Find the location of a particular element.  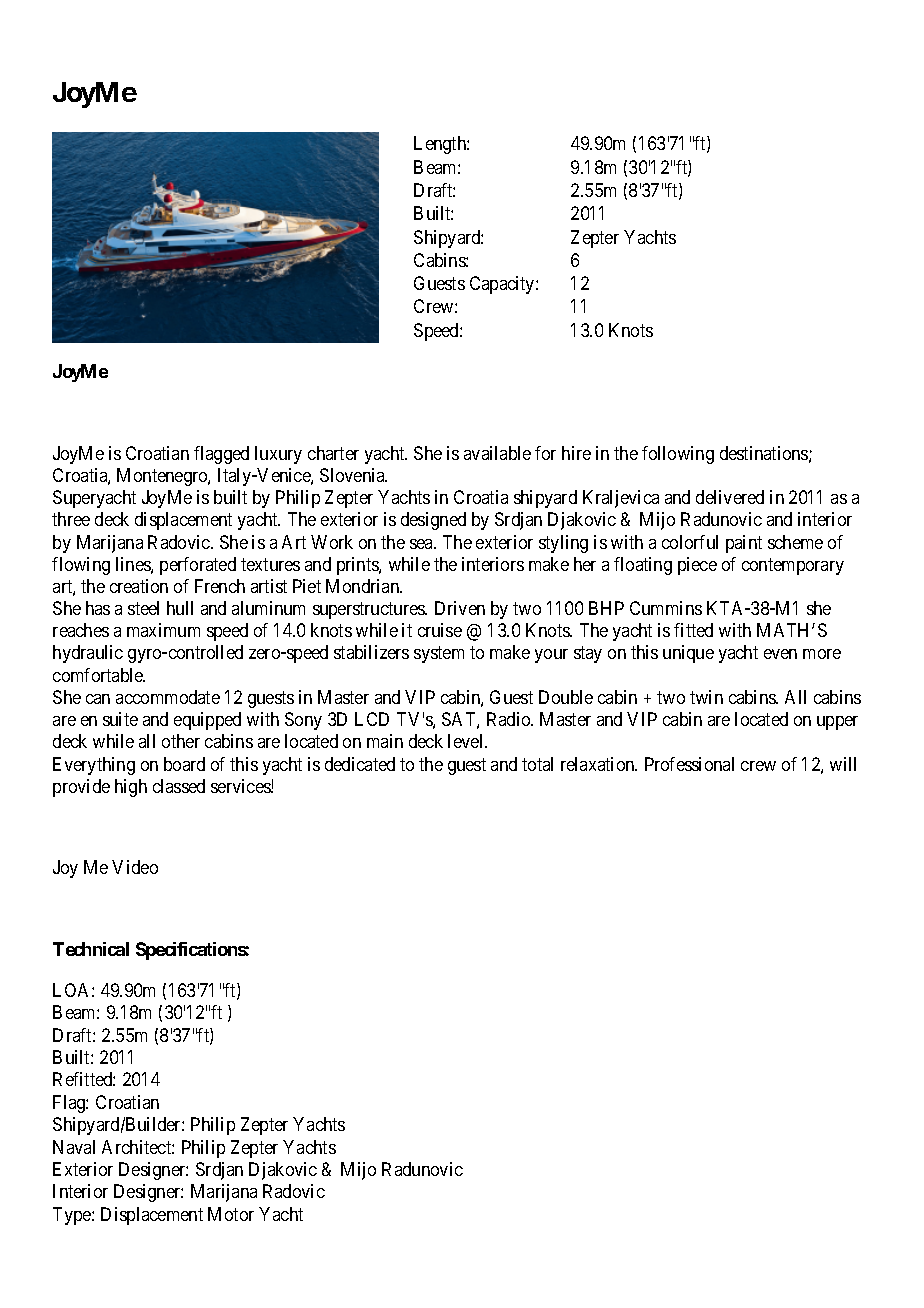

total is located at coordinates (537, 764).
